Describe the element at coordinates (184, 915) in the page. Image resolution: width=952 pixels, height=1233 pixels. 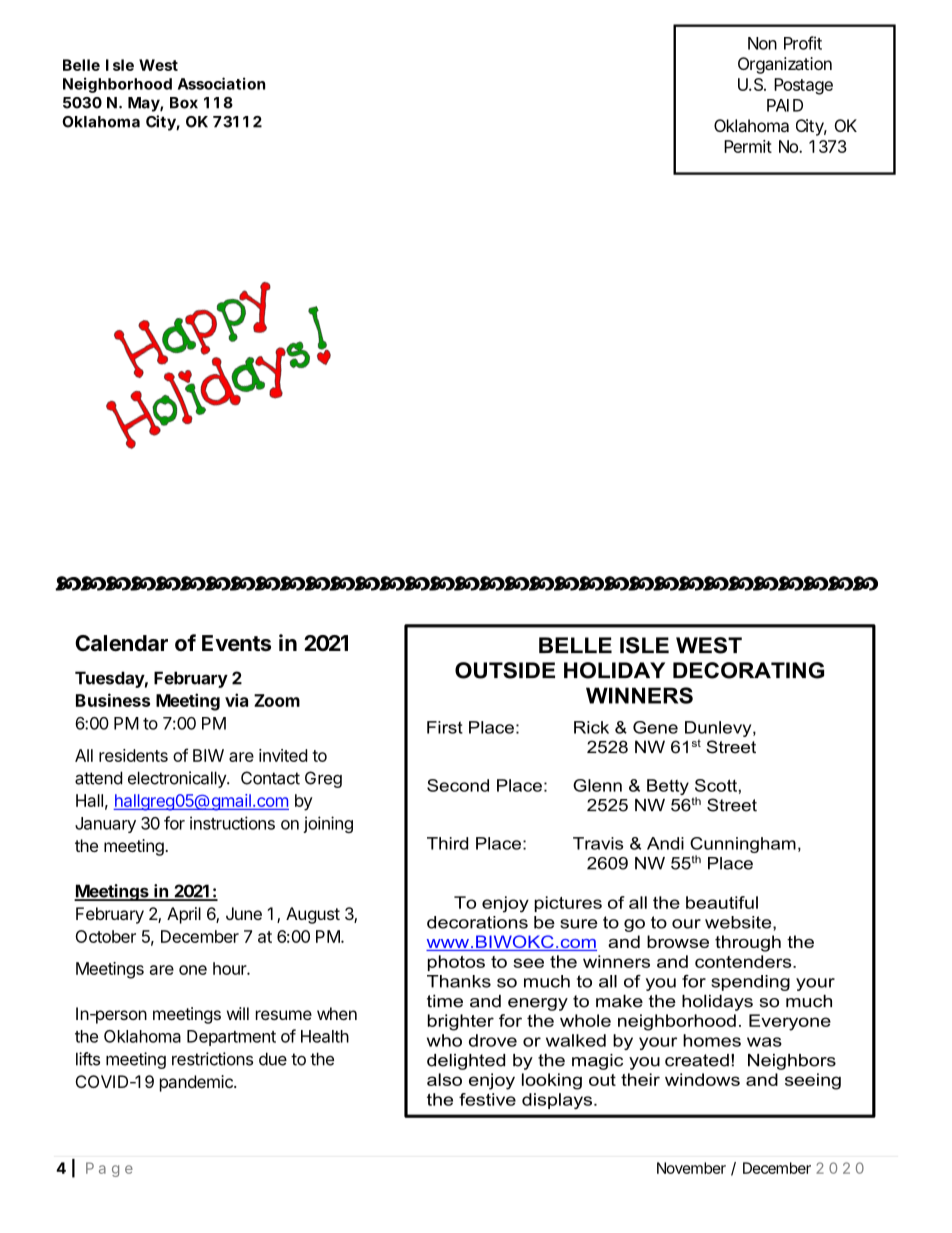
I see `April` at that location.
